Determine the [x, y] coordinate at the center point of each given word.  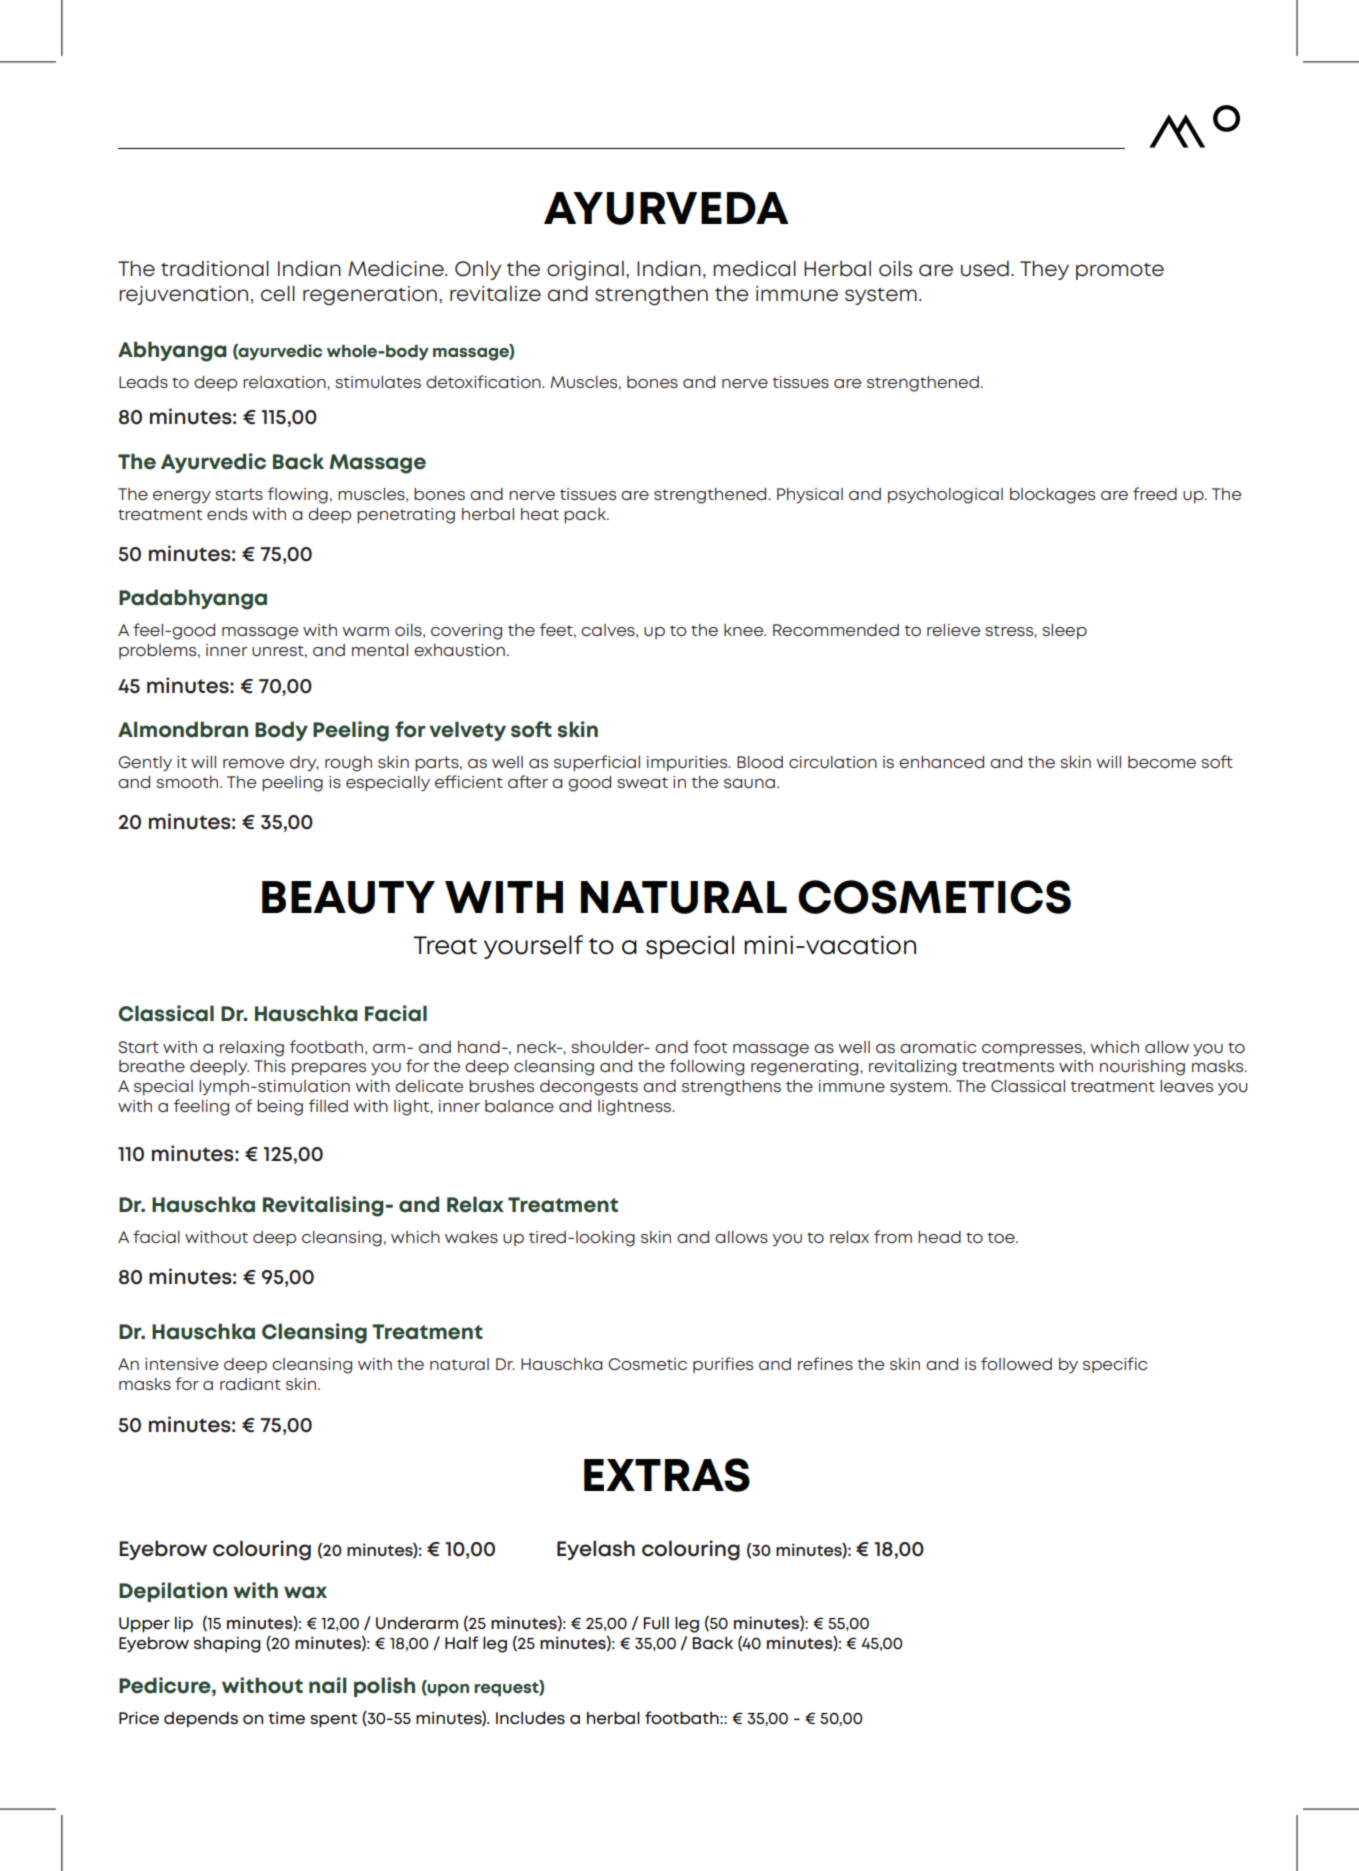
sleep [1065, 631]
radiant [250, 1384]
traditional [215, 269]
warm [365, 631]
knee [745, 630]
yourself [533, 947]
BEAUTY [348, 897]
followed [1016, 1363]
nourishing [1142, 1068]
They [1044, 270]
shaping [227, 1645]
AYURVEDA [666, 208]
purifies [723, 1365]
